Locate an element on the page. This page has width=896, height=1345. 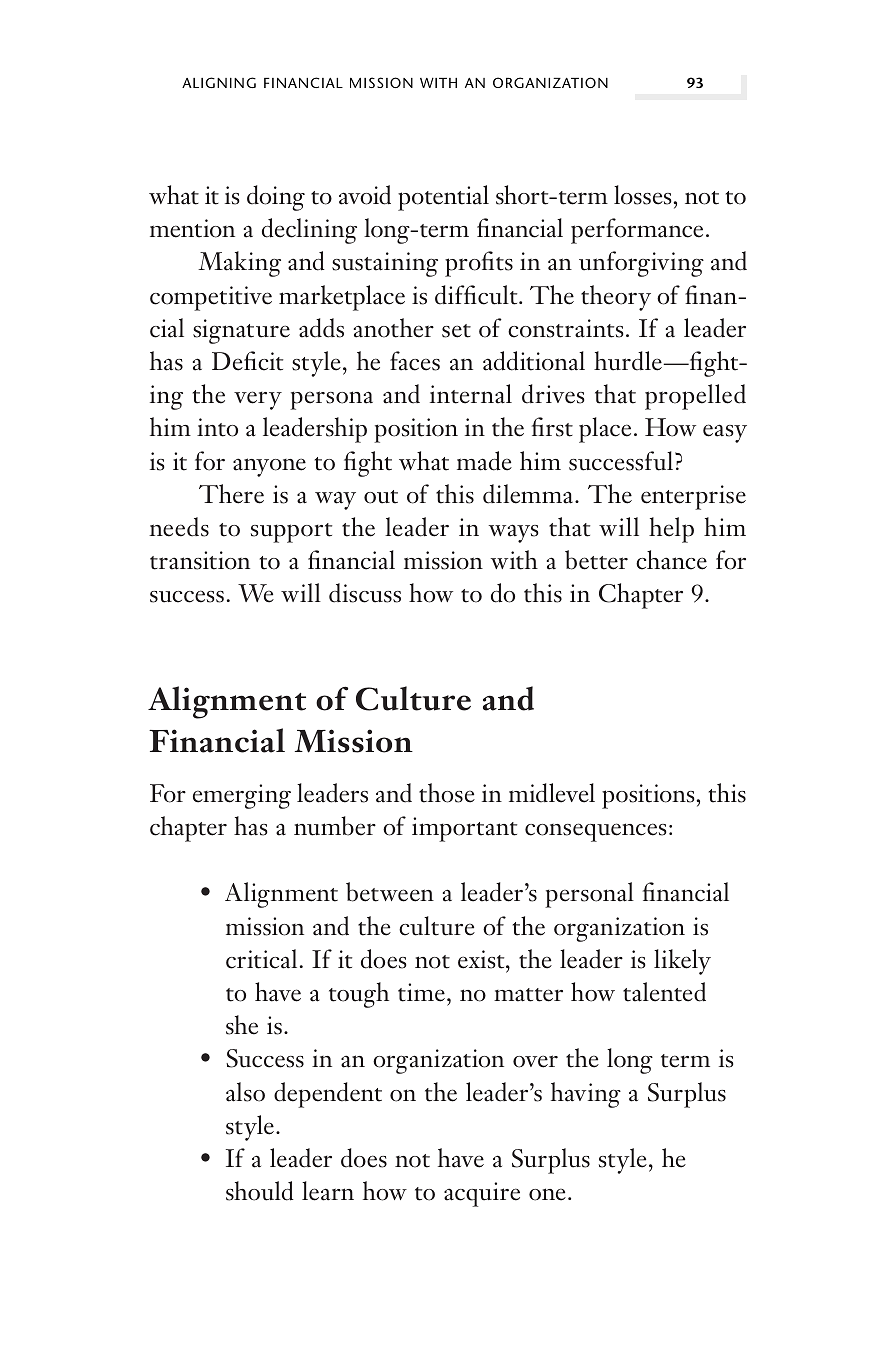
anyone is located at coordinates (269, 467).
